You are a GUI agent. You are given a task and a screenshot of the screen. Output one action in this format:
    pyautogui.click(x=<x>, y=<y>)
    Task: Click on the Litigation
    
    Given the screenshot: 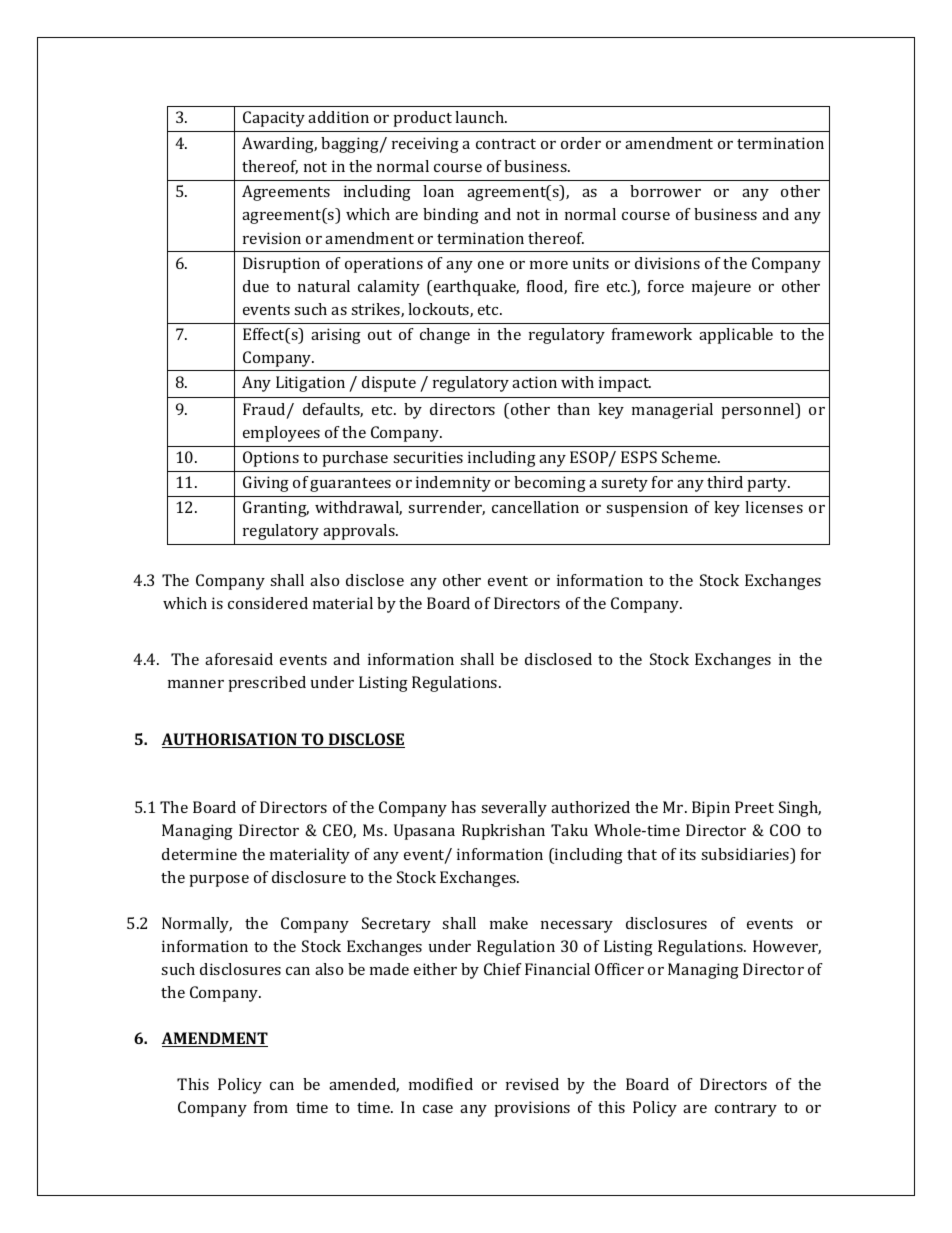 What is the action you would take?
    pyautogui.click(x=310, y=384)
